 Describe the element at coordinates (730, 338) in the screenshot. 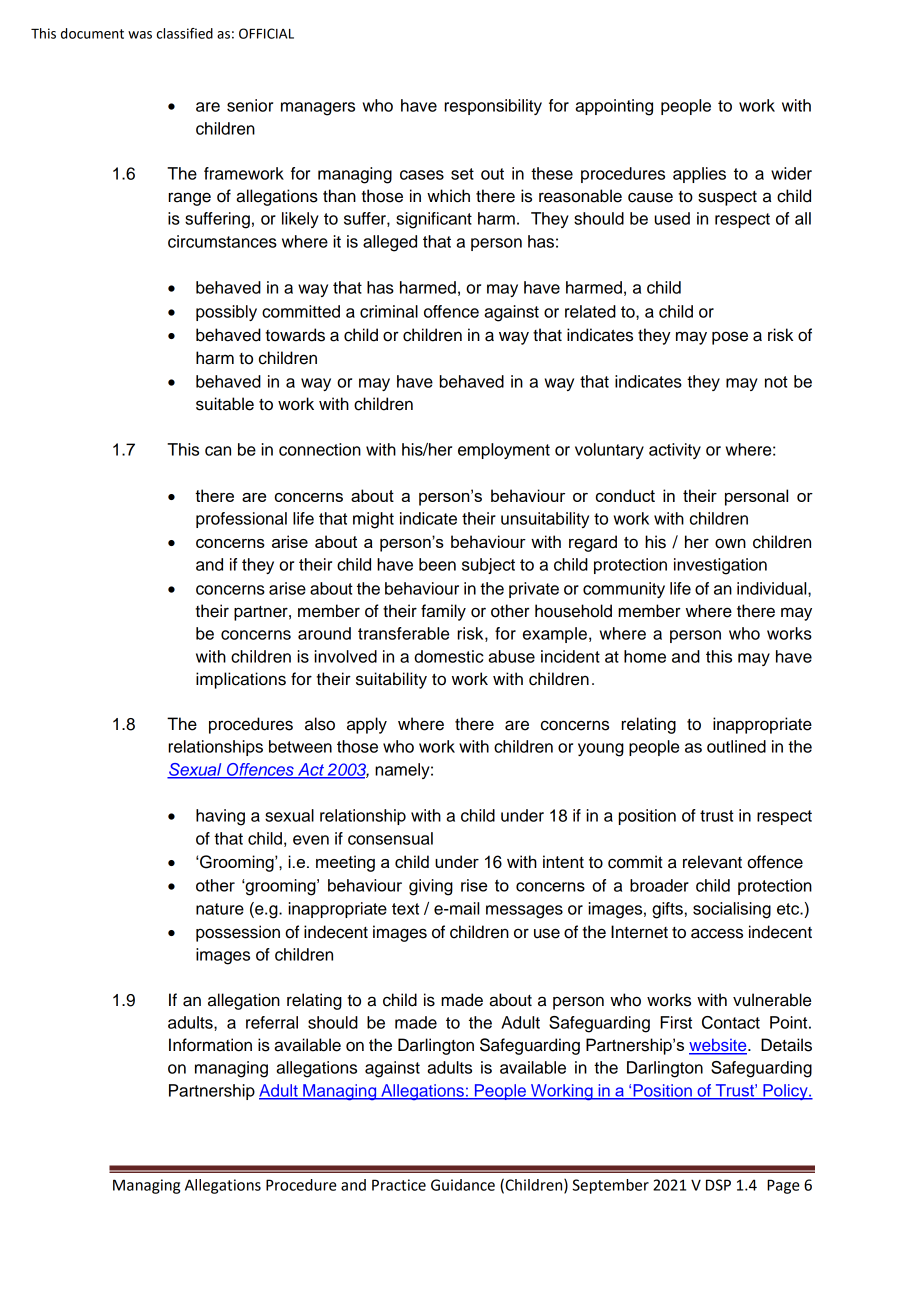

I see `pose` at that location.
